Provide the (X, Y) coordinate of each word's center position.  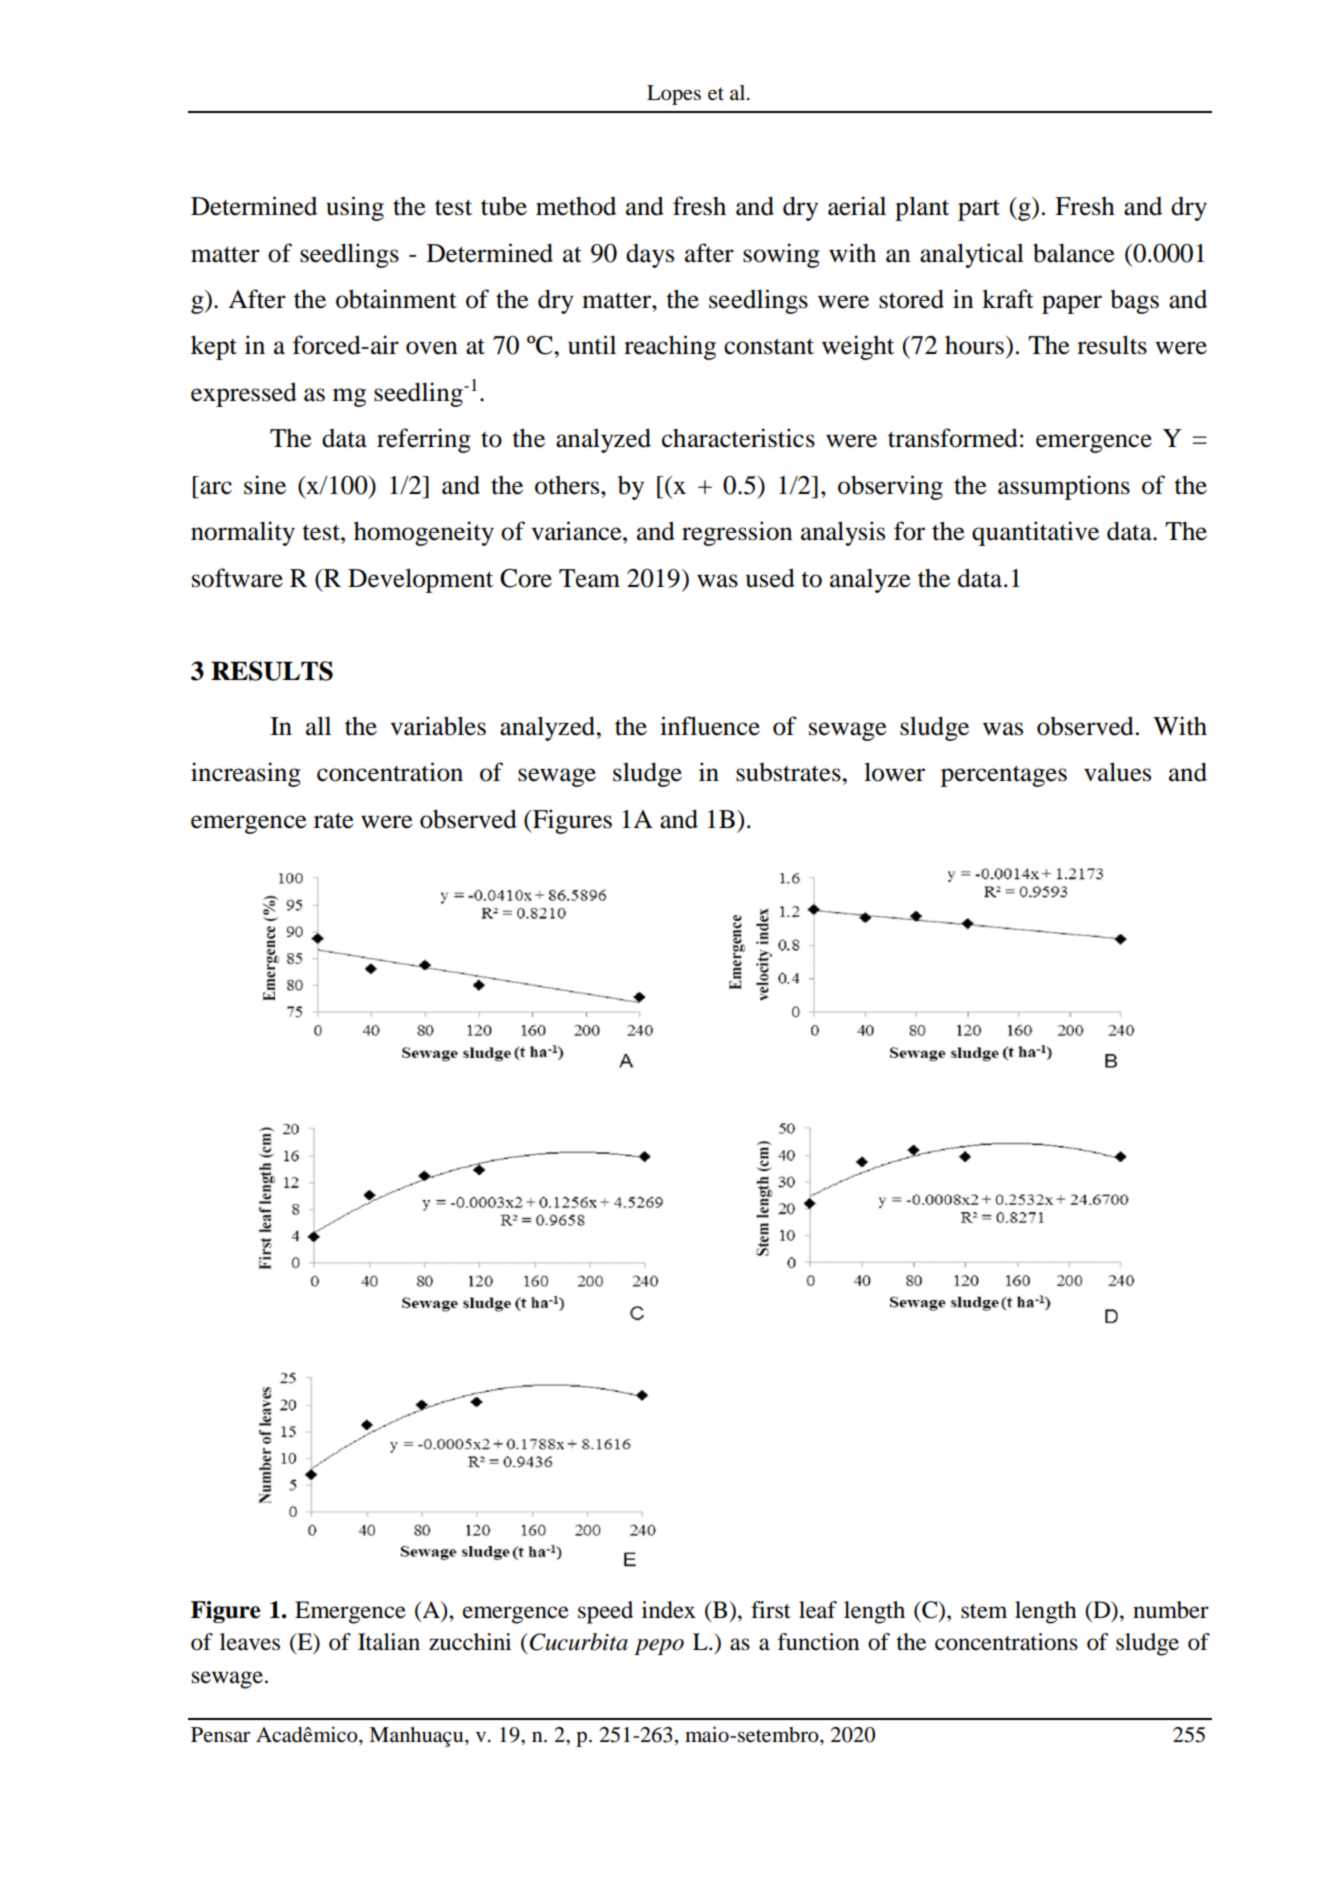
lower (894, 772)
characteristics (738, 438)
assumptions (1064, 487)
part (979, 210)
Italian (389, 1642)
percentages (1004, 776)
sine (265, 485)
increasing (246, 774)
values (1117, 772)
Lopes (674, 95)
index (669, 1610)
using (355, 208)
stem (984, 1611)
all (318, 726)
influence (710, 726)
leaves (250, 1642)
